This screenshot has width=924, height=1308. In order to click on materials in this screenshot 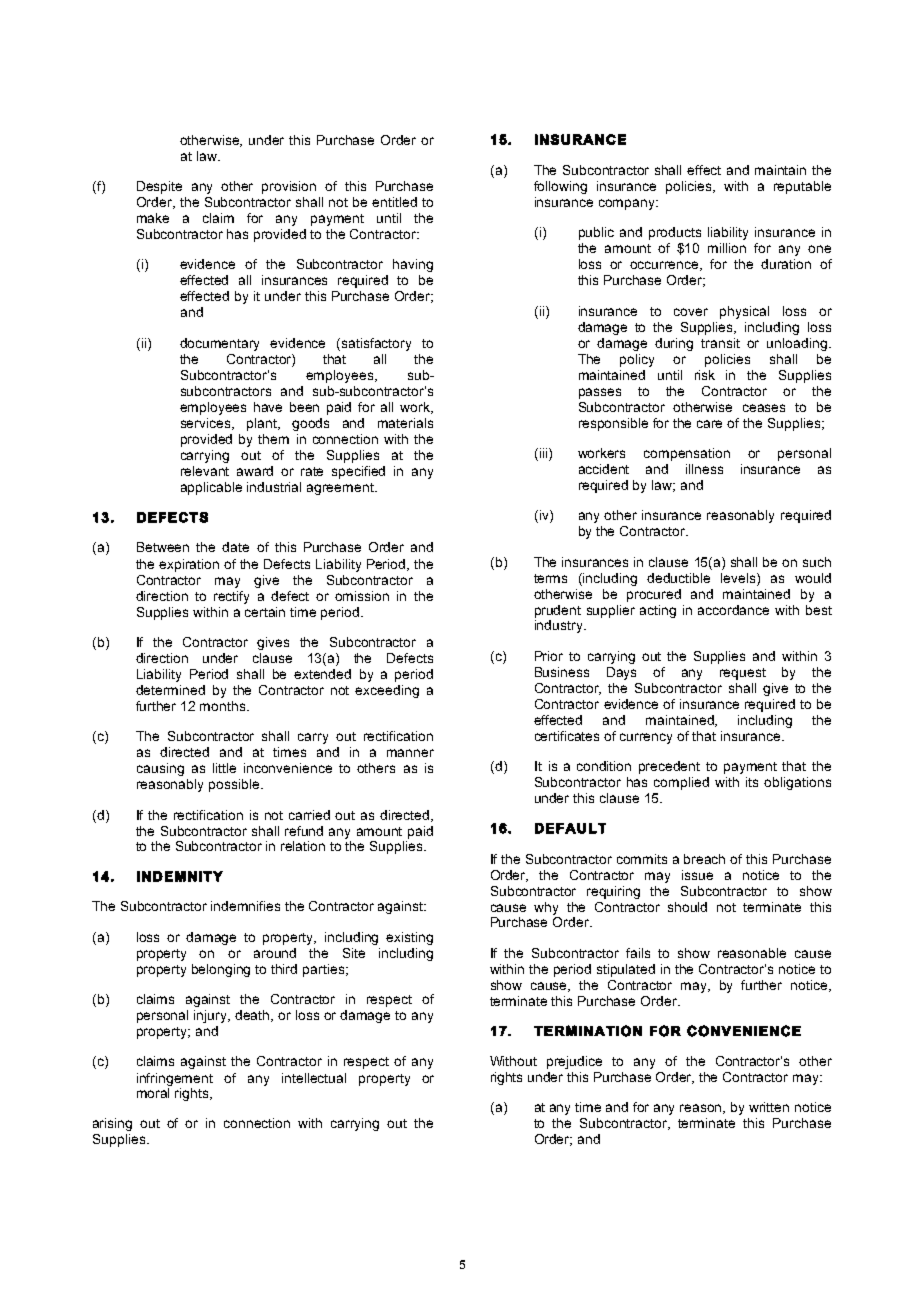, I will do `click(405, 423)`.
